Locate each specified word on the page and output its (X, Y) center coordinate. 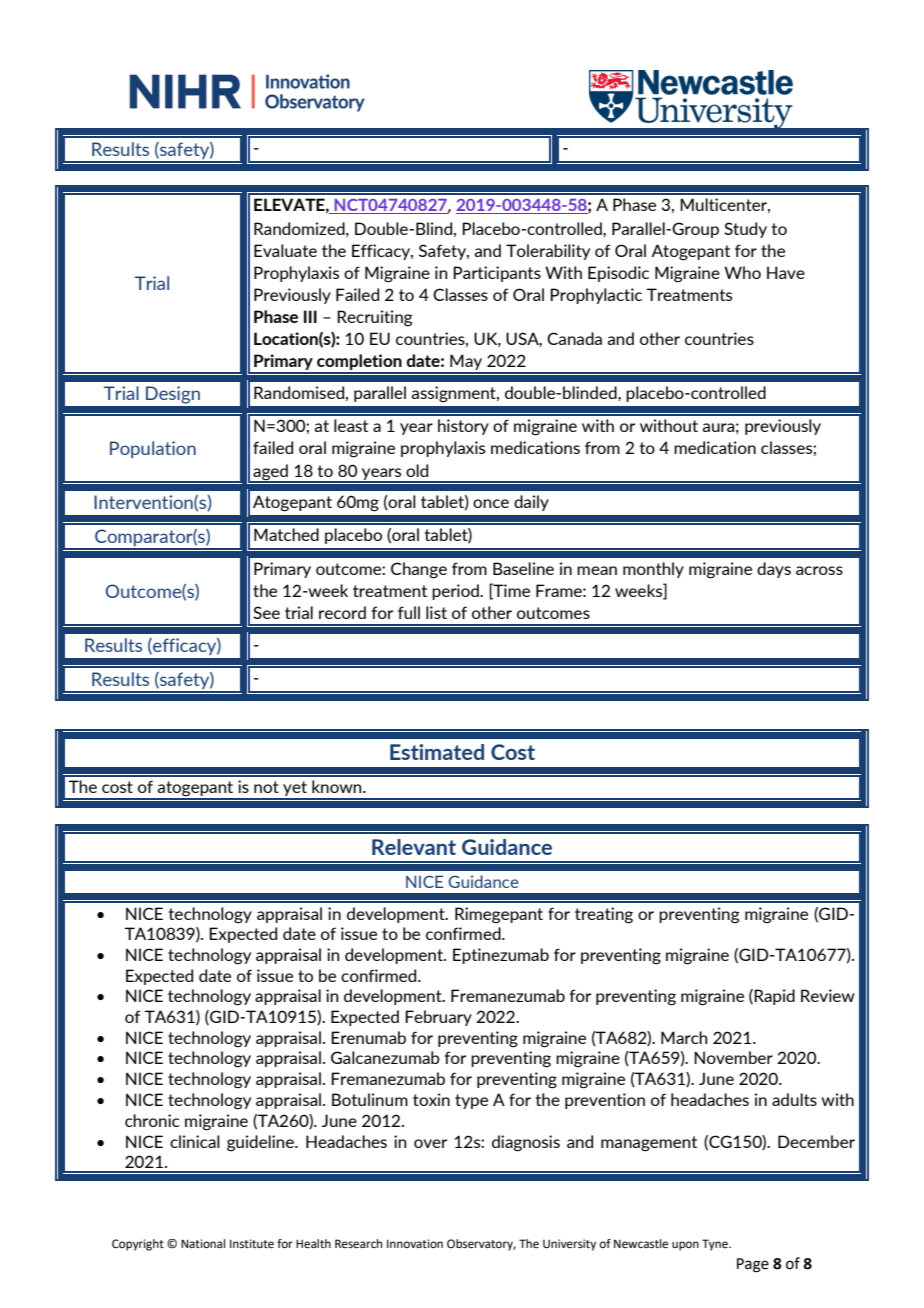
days (774, 570)
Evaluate (285, 250)
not (266, 787)
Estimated (437, 752)
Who (742, 272)
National (203, 1244)
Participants (497, 274)
